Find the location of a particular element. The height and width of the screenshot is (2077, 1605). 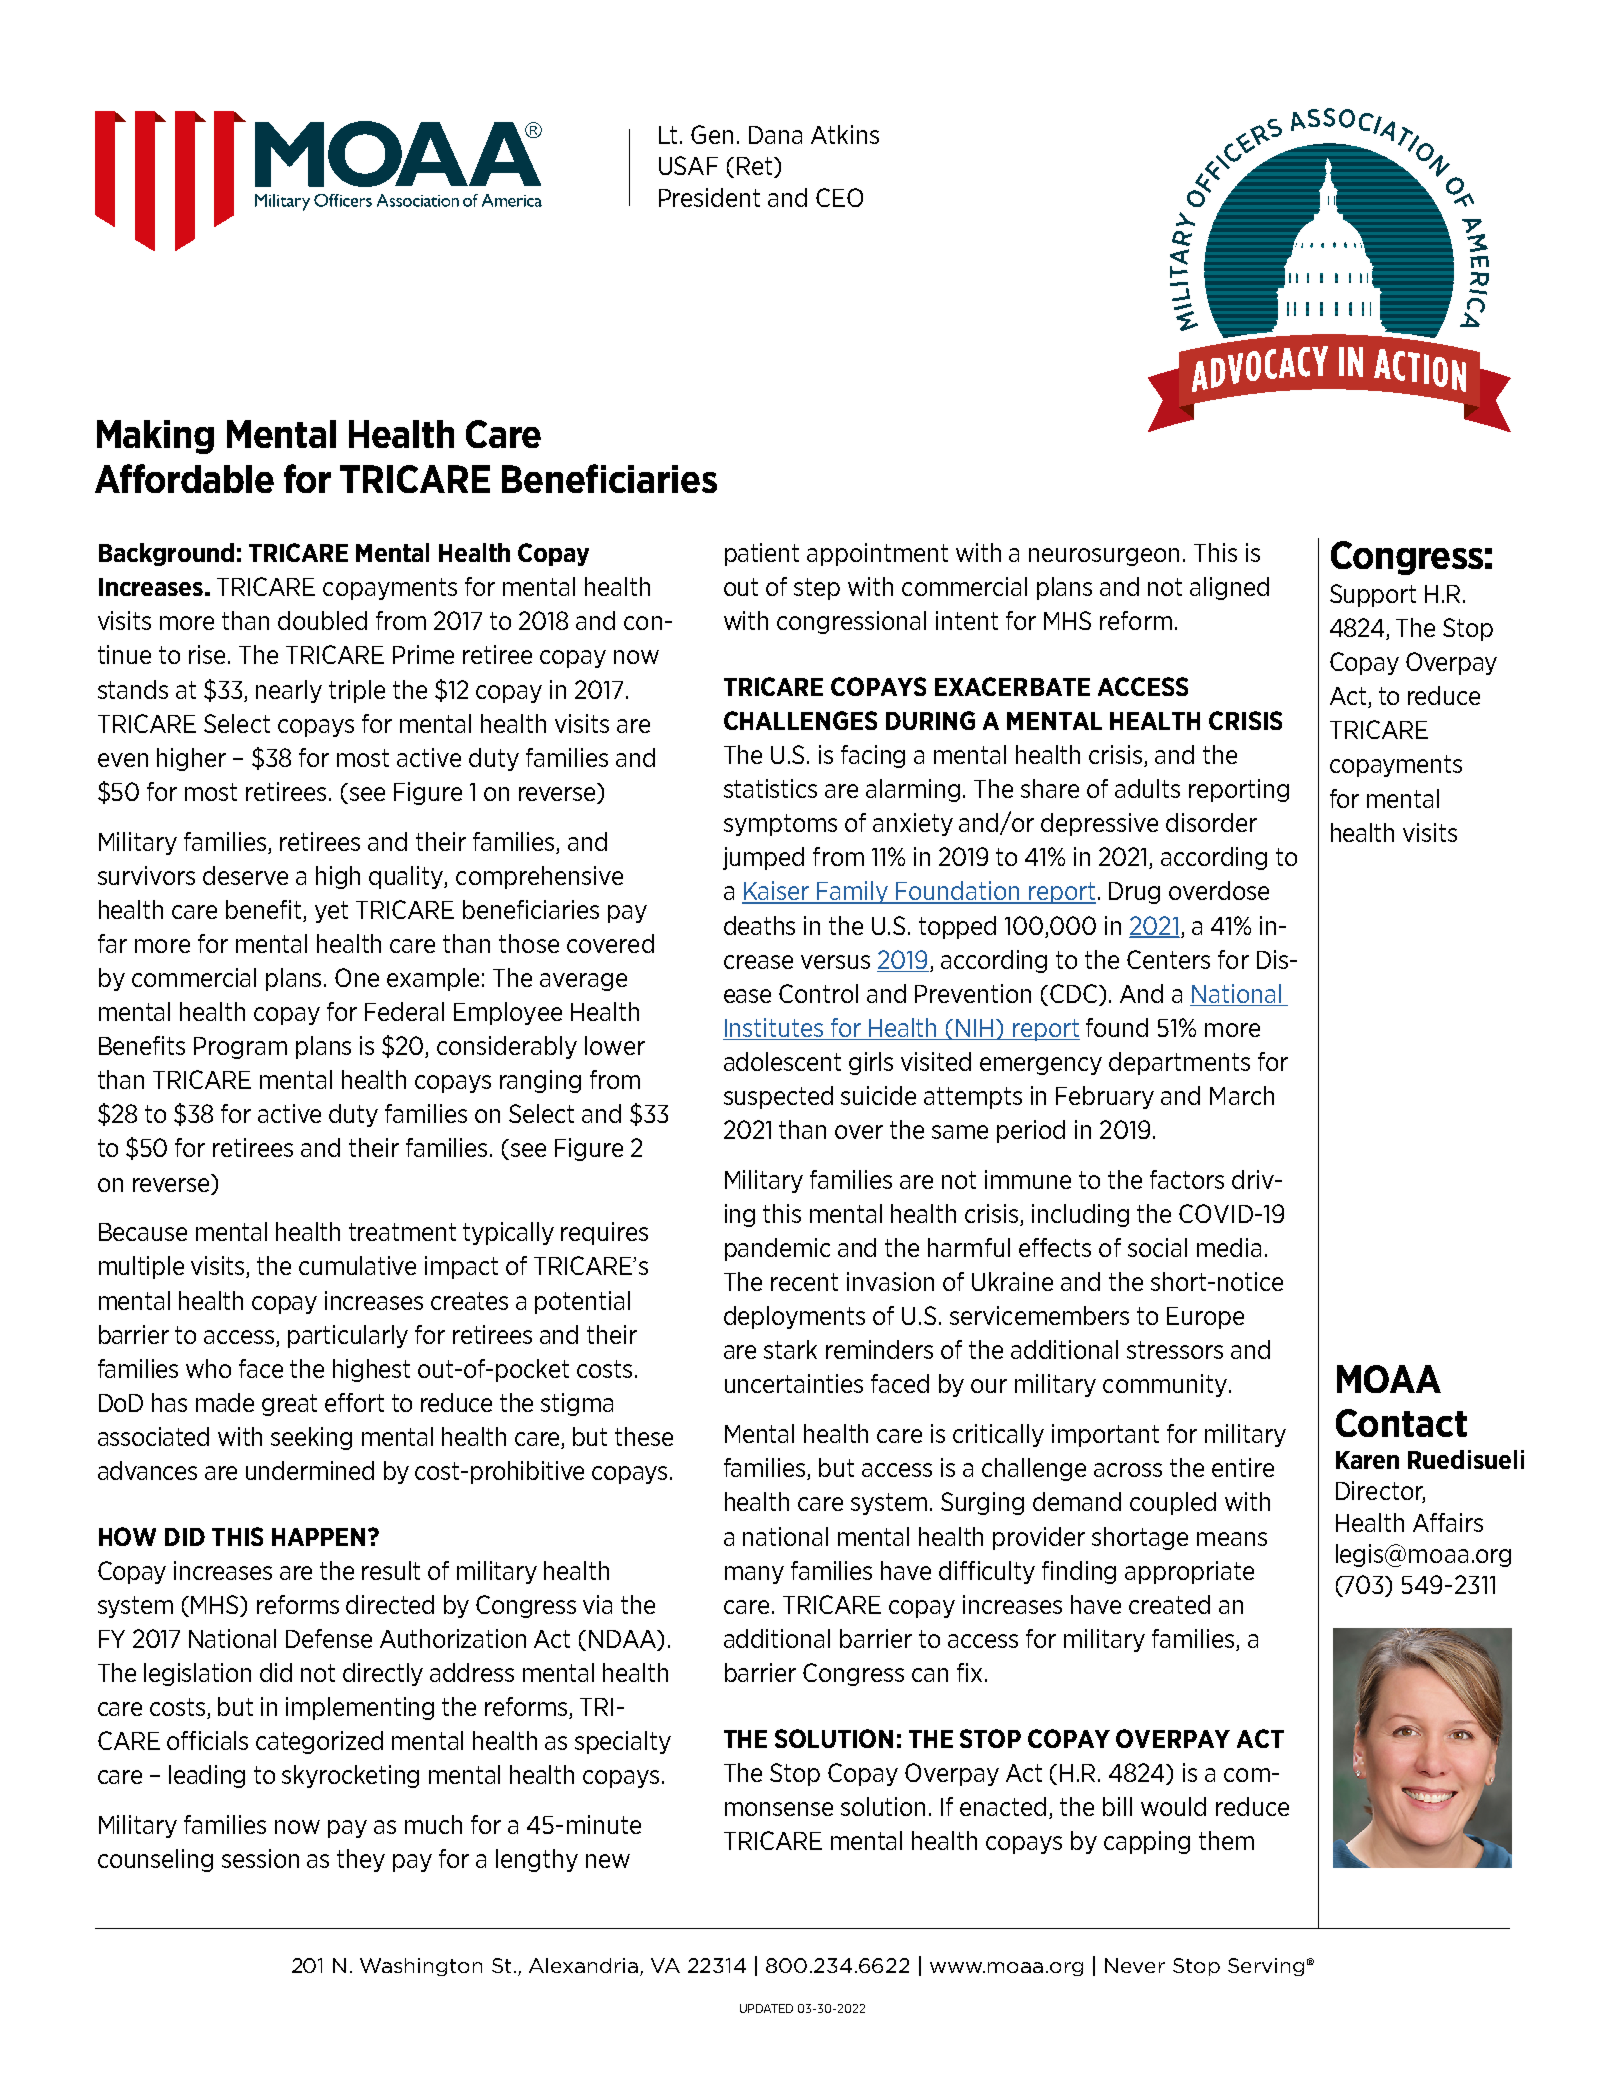

disorder is located at coordinates (1211, 822).
